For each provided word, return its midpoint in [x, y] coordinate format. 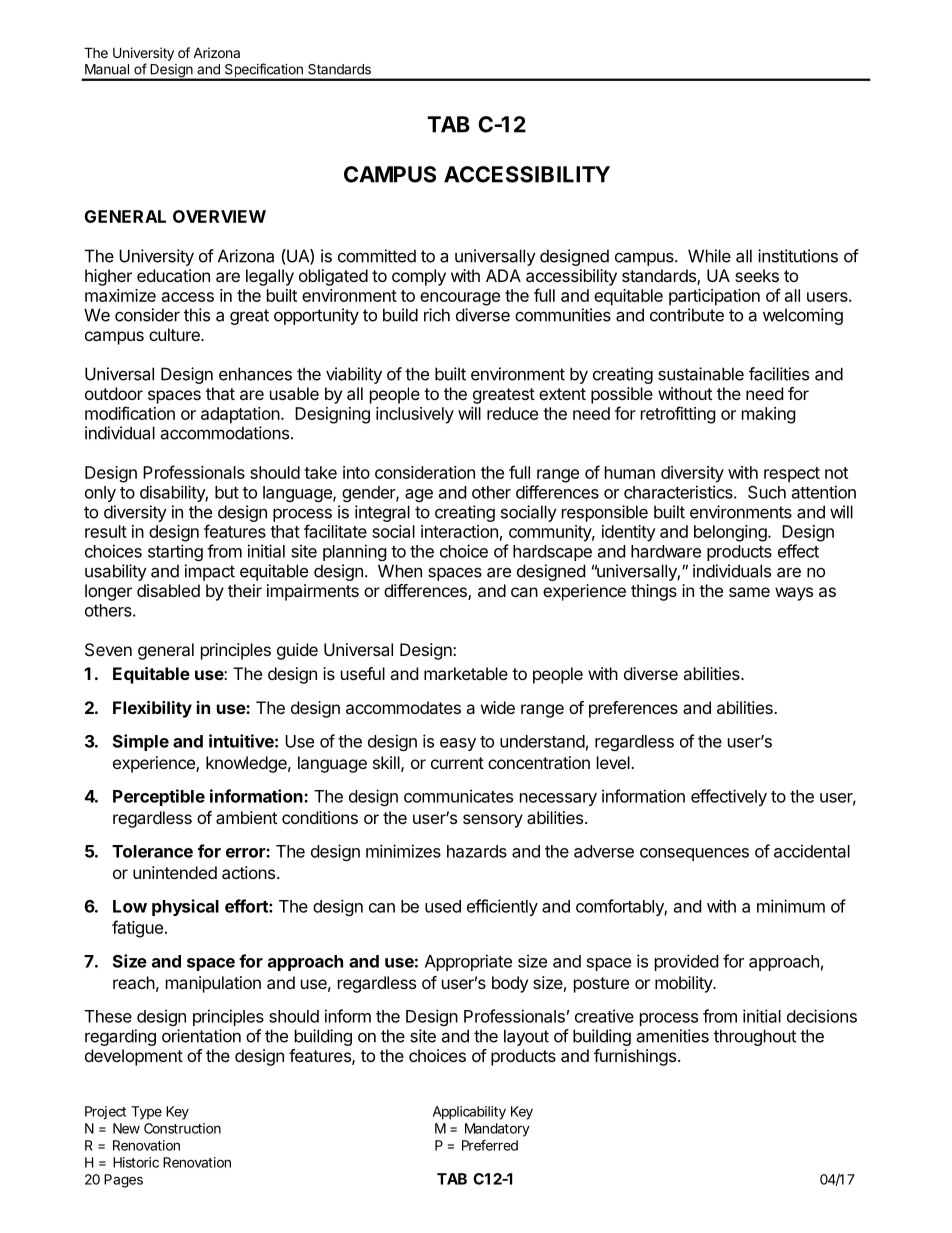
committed [377, 256]
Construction [182, 1128]
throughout [755, 1037]
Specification [264, 71]
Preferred [490, 1145]
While [709, 256]
